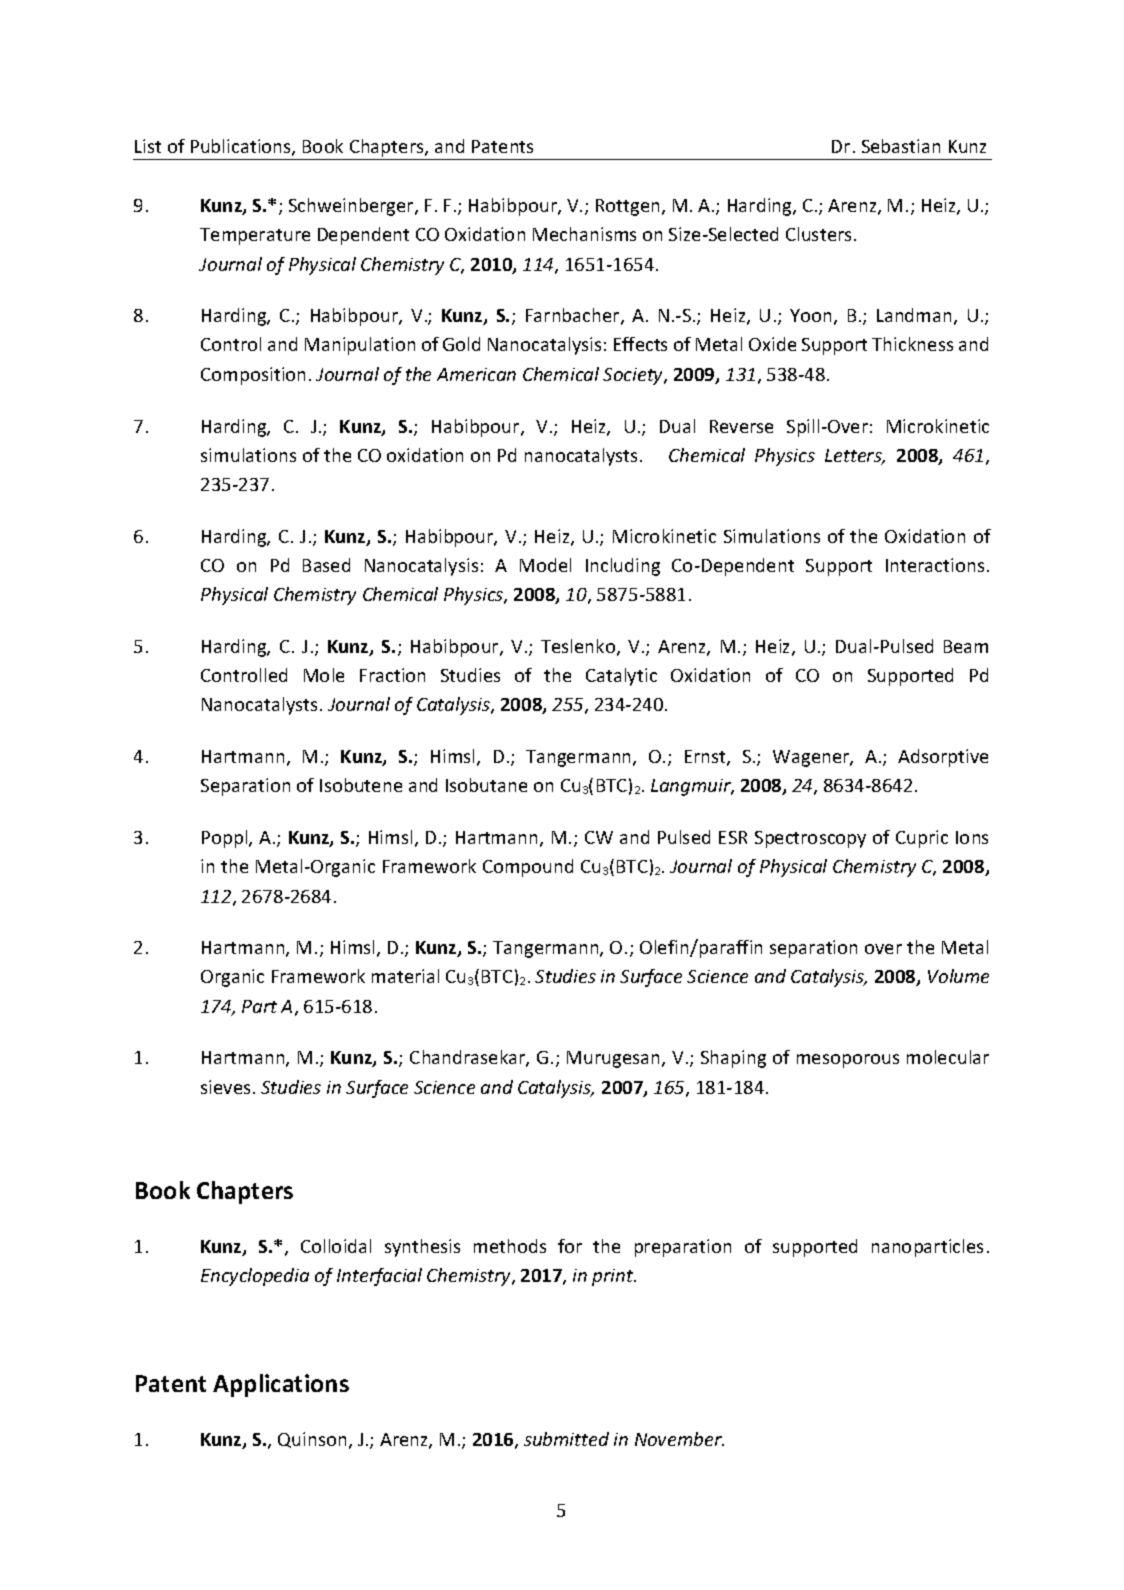 The image size is (1124, 1590). Describe the element at coordinates (225, 1087) in the image. I see `sieves` at that location.
